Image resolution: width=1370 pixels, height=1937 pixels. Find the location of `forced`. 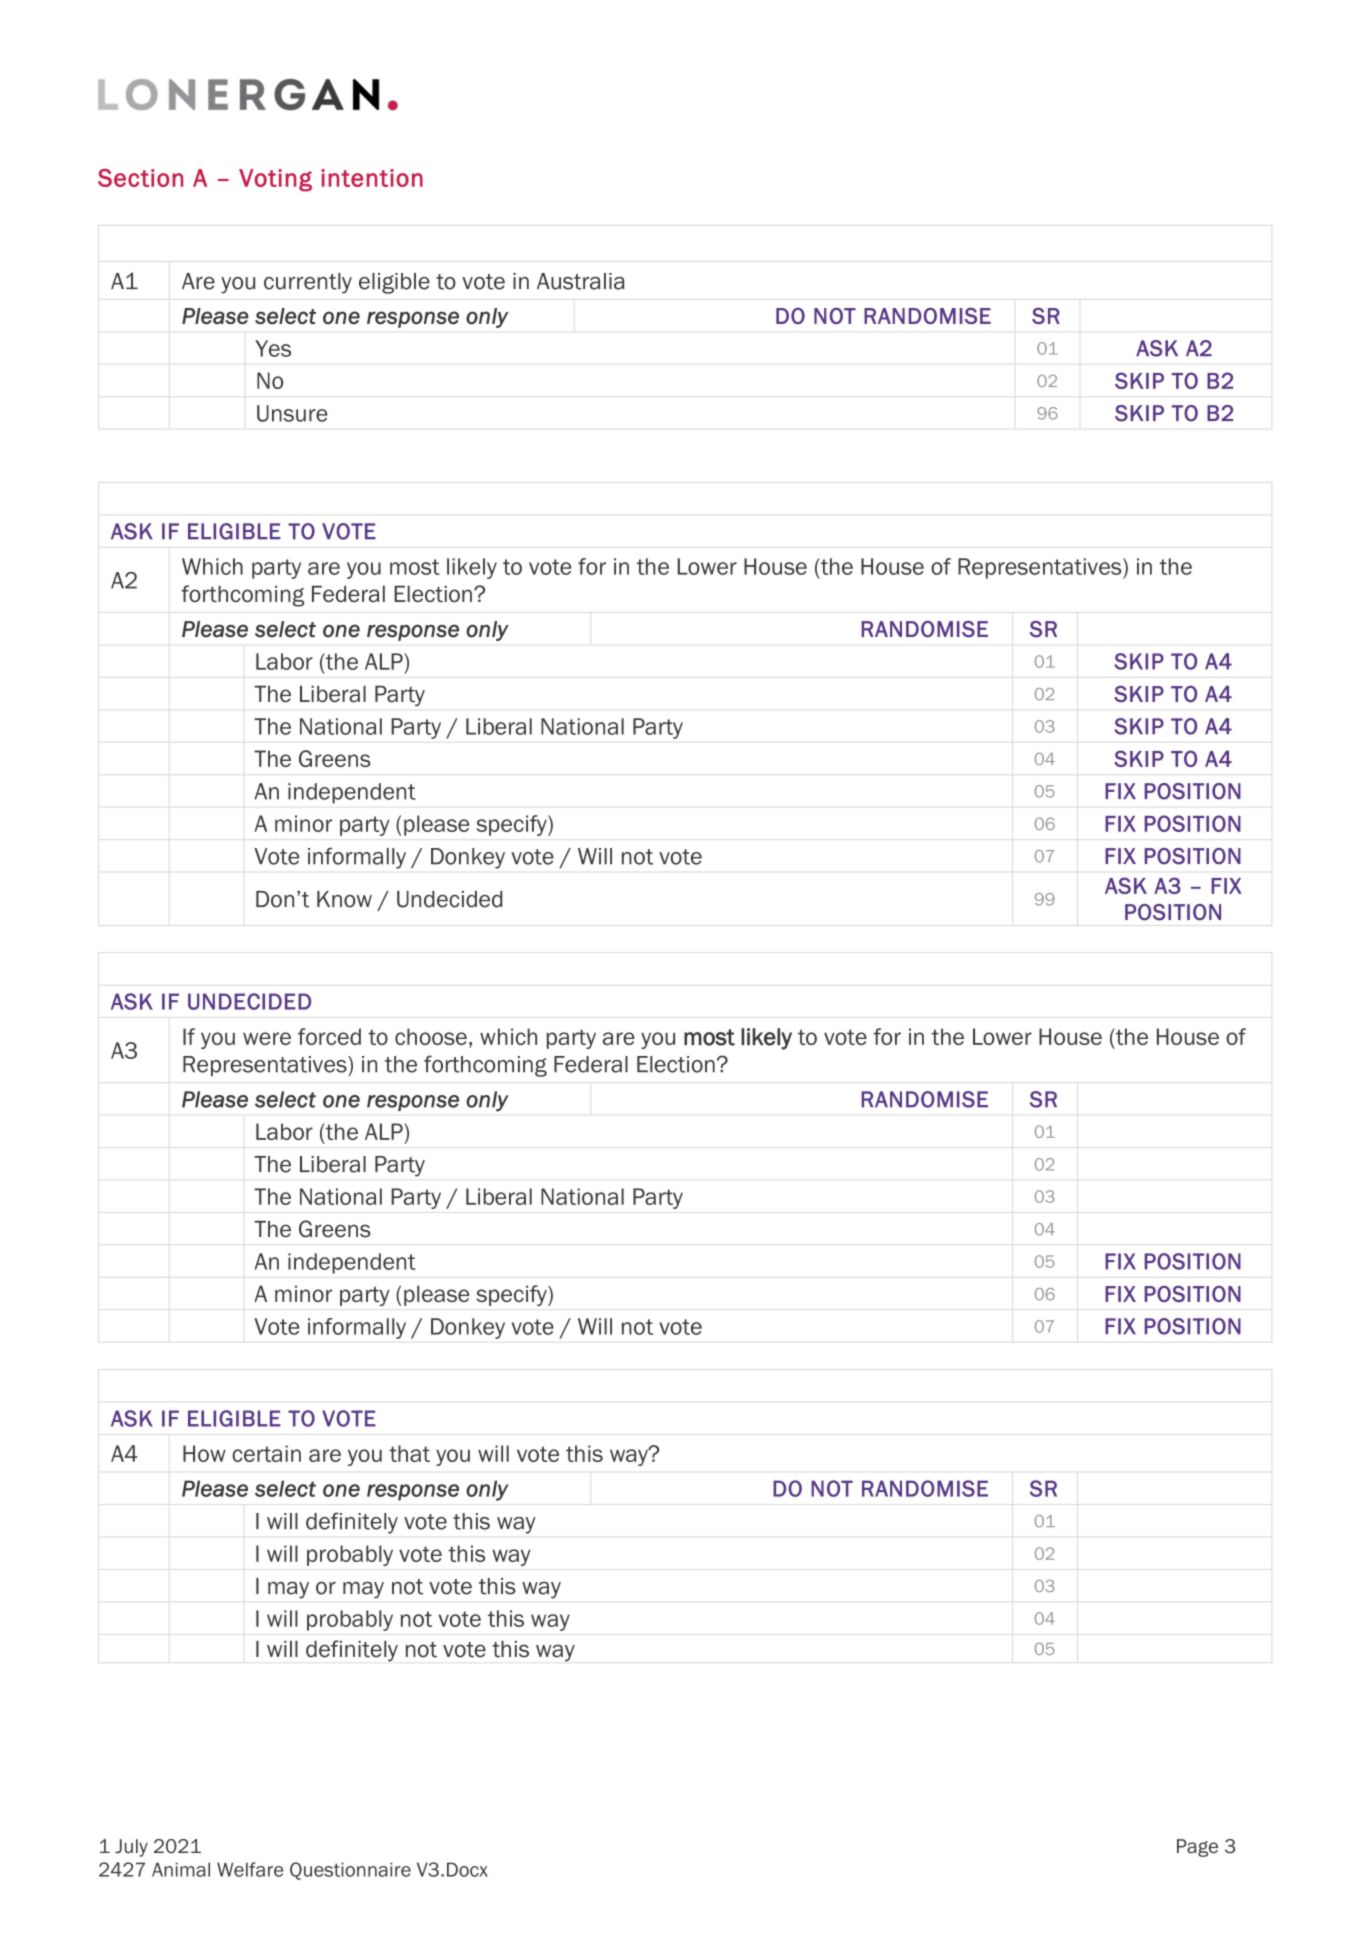

forced is located at coordinates (329, 1036).
